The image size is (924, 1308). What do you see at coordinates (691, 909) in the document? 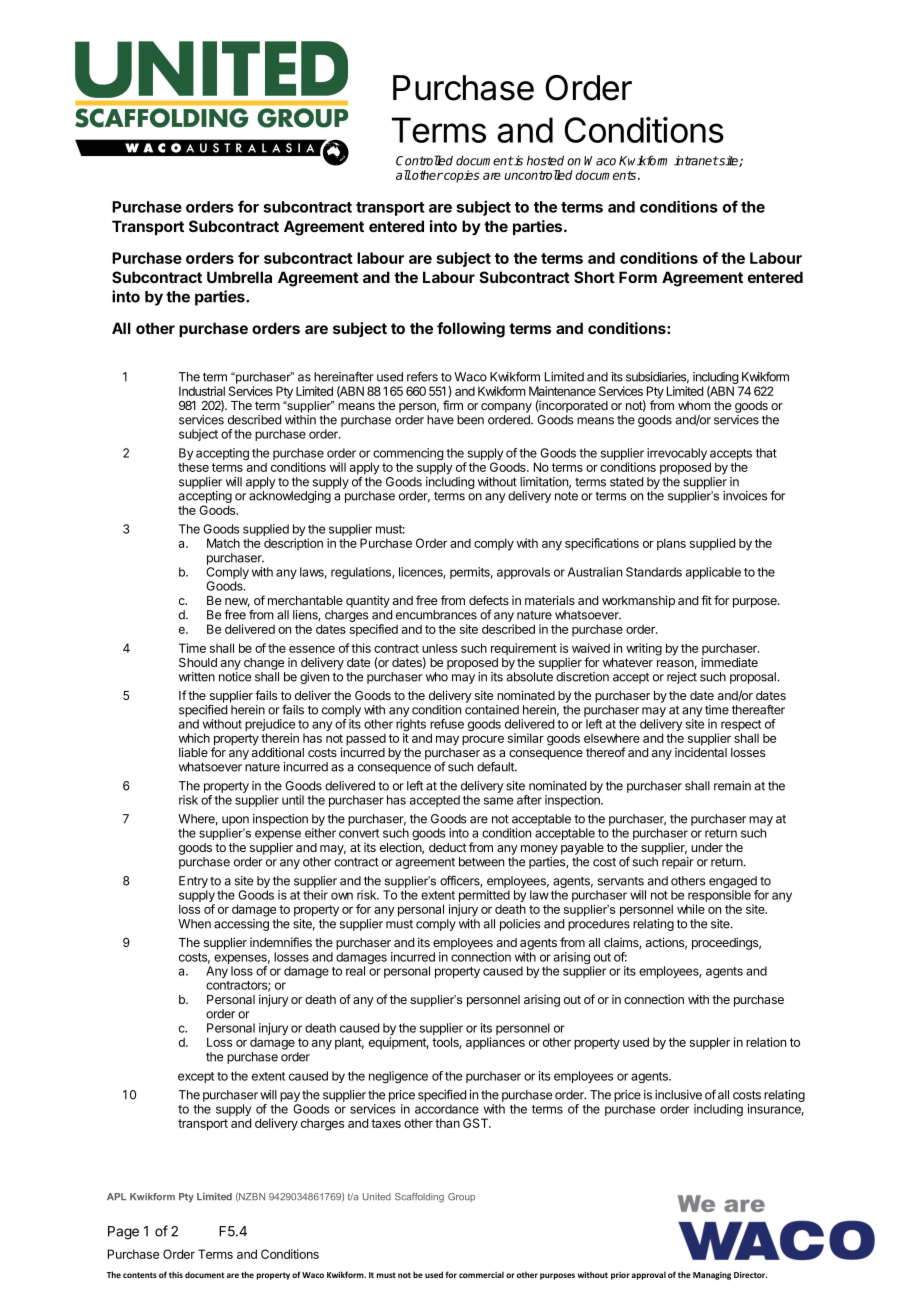
I see `while` at bounding box center [691, 909].
